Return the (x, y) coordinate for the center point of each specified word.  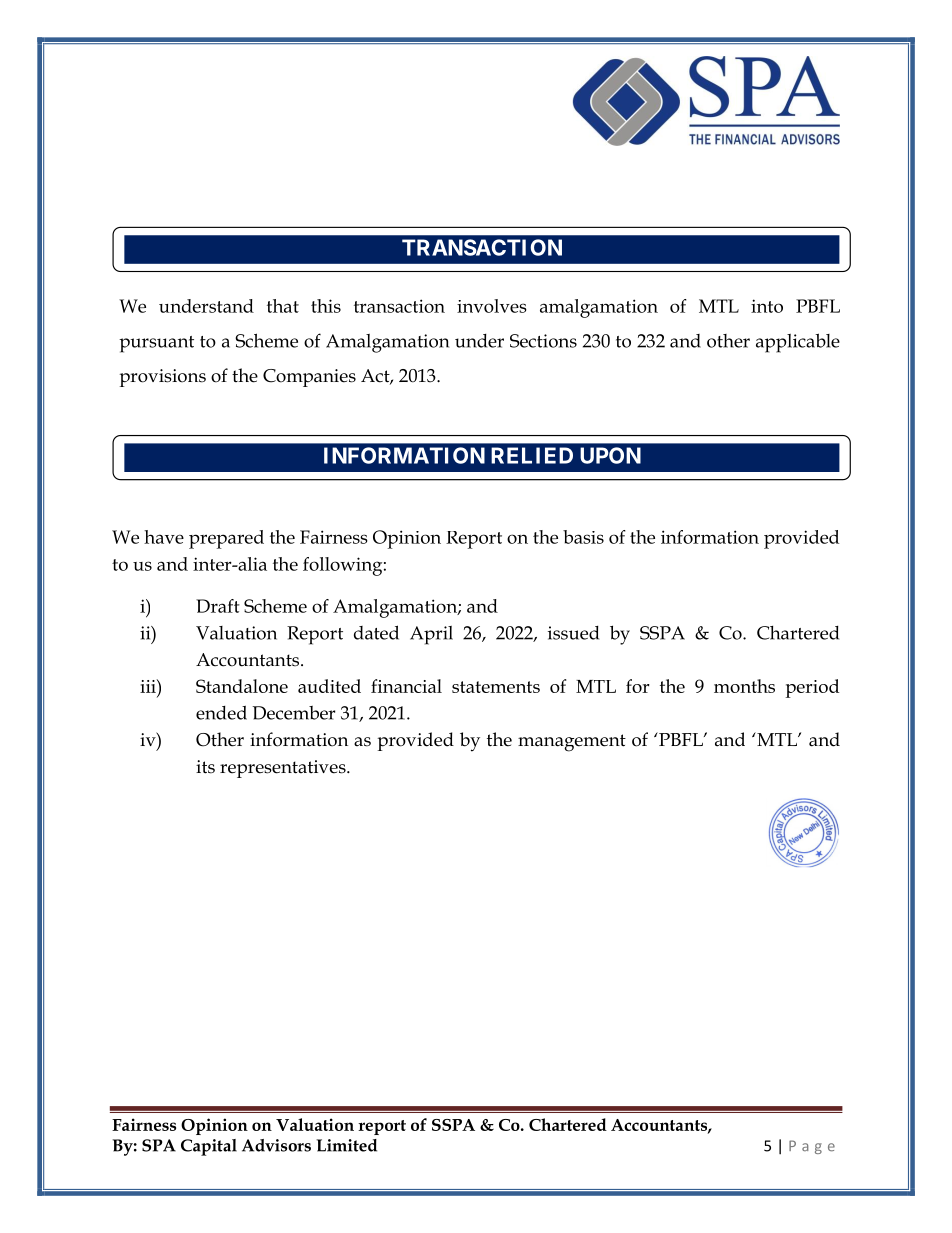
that (283, 306)
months (744, 686)
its (205, 767)
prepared (226, 539)
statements (496, 687)
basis (583, 537)
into (767, 306)
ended (221, 712)
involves (492, 306)
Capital (209, 1147)
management (572, 743)
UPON (610, 455)
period (812, 688)
